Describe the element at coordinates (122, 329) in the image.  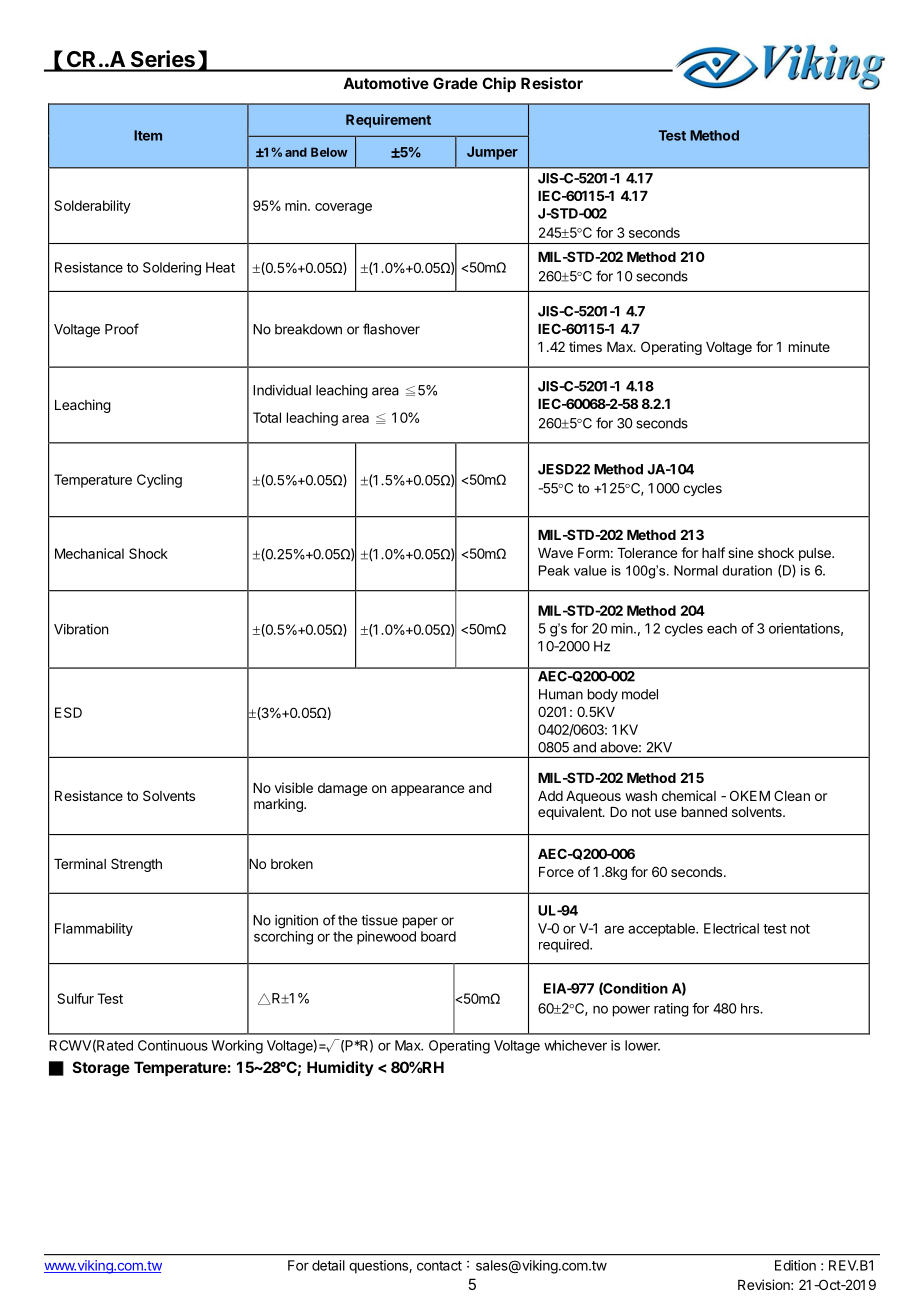
I see `Proof` at that location.
